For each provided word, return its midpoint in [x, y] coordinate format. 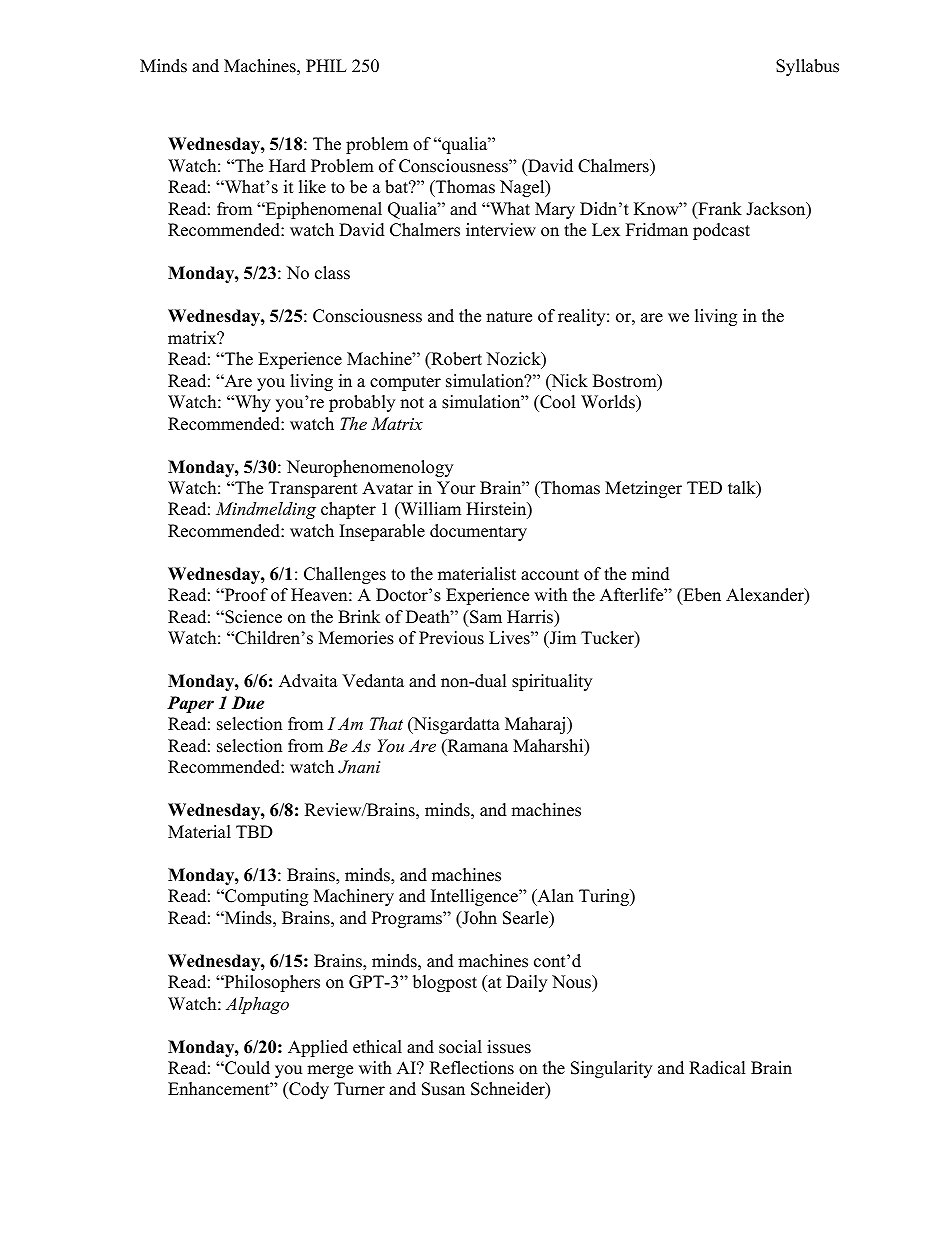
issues [509, 1047]
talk [743, 489]
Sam [485, 617]
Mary [555, 210]
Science [252, 617]
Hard [287, 166]
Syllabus [807, 67]
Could [246, 1068]
